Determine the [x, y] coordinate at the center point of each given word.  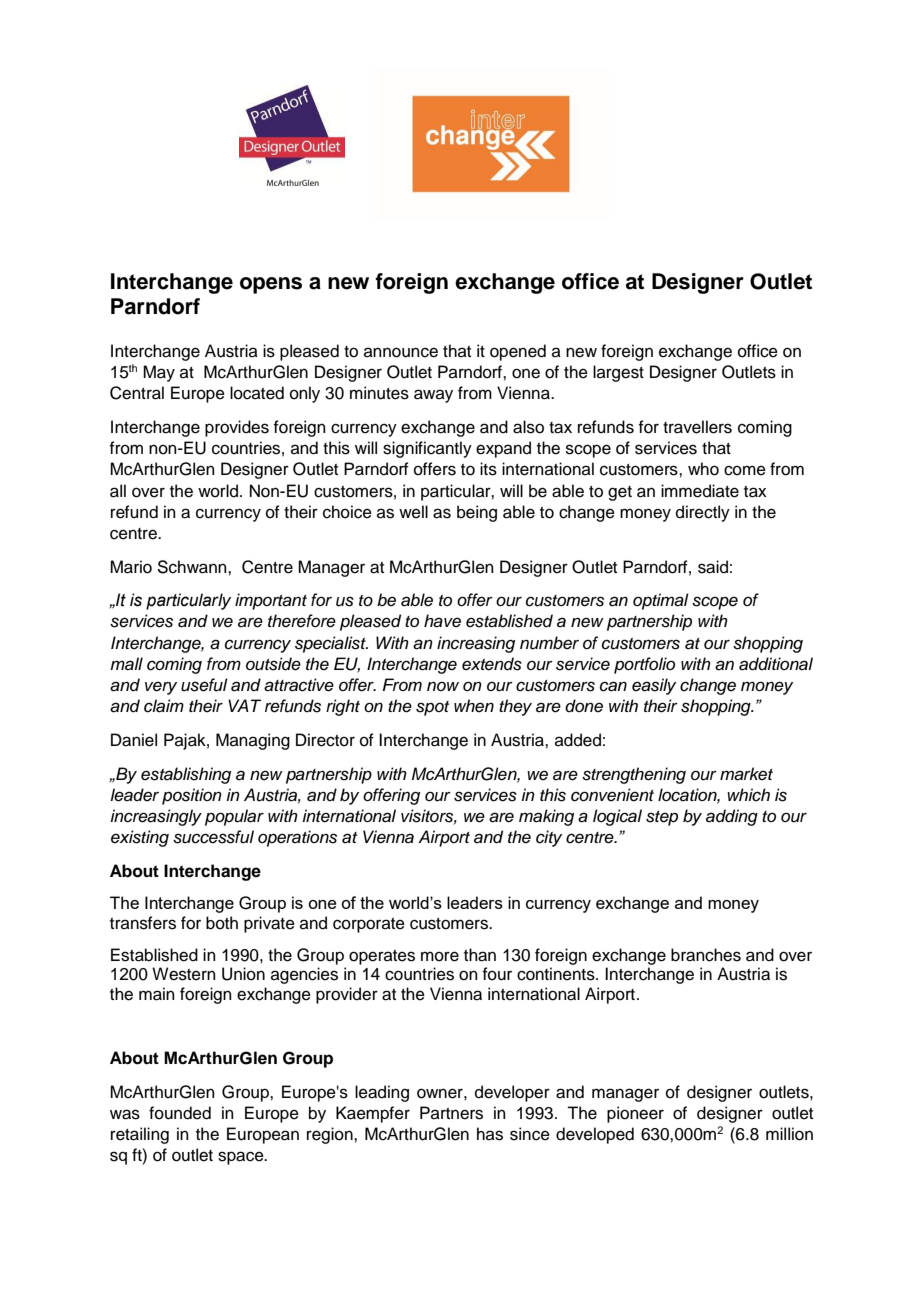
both [222, 923]
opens [271, 285]
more [440, 956]
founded [180, 1113]
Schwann [193, 567]
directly [703, 513]
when [474, 706]
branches [706, 955]
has [490, 1134]
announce [401, 352]
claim [164, 706]
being [477, 513]
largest [618, 373]
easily [654, 686]
